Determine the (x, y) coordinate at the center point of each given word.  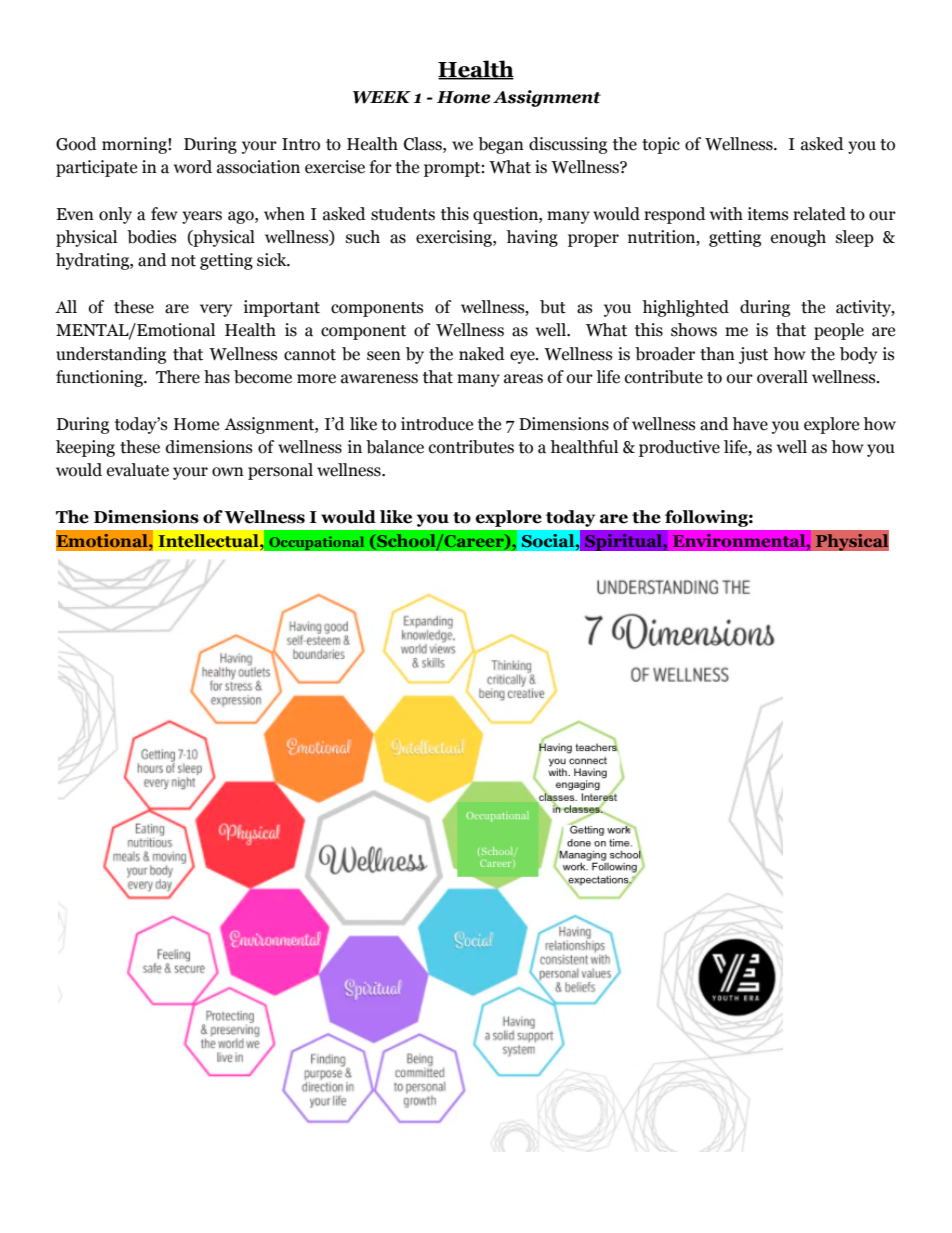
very (216, 310)
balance (395, 447)
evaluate (138, 470)
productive (679, 448)
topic (661, 145)
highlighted (685, 308)
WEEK (382, 97)
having (532, 238)
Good (76, 144)
